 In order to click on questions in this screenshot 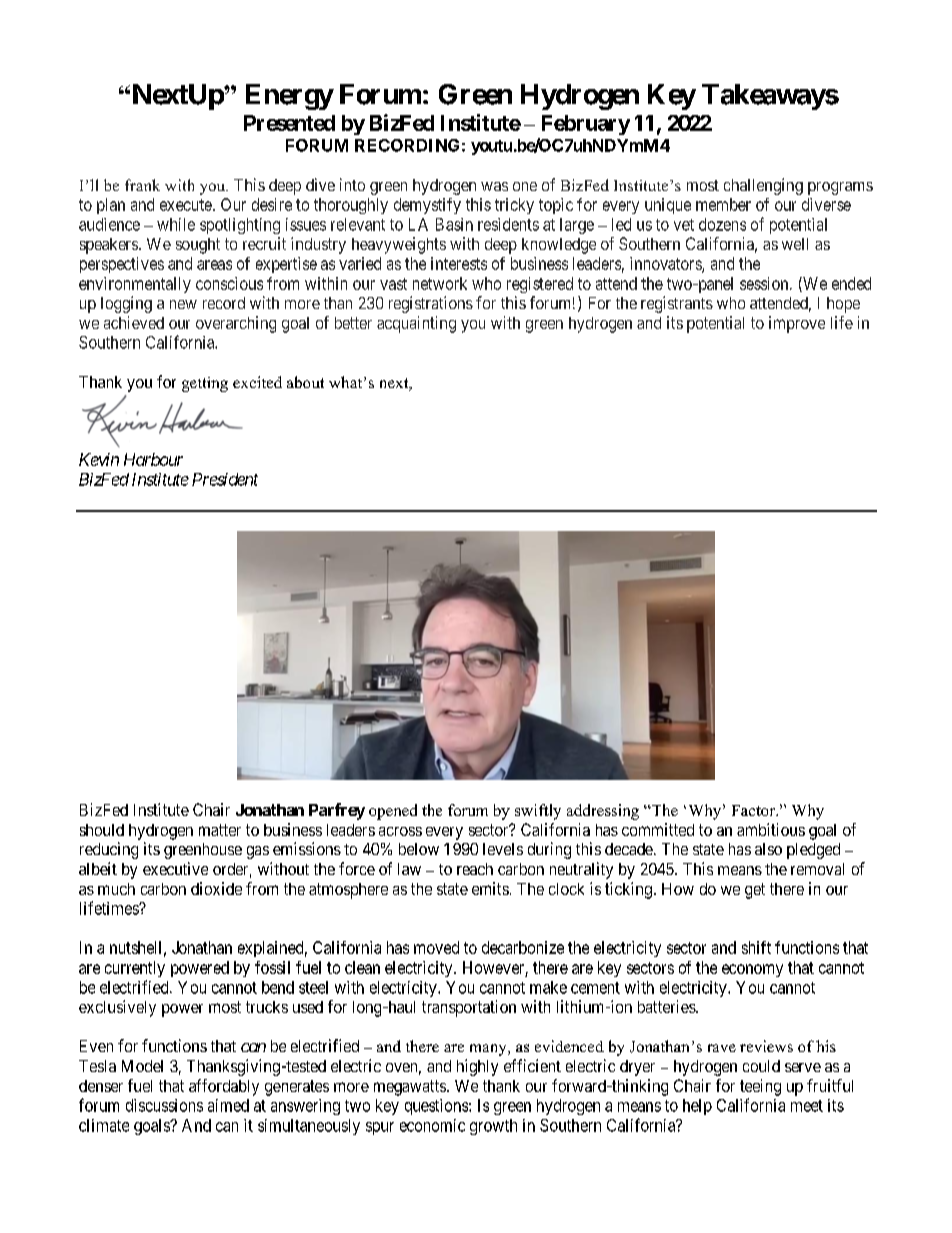, I will do `click(437, 1107)`.
